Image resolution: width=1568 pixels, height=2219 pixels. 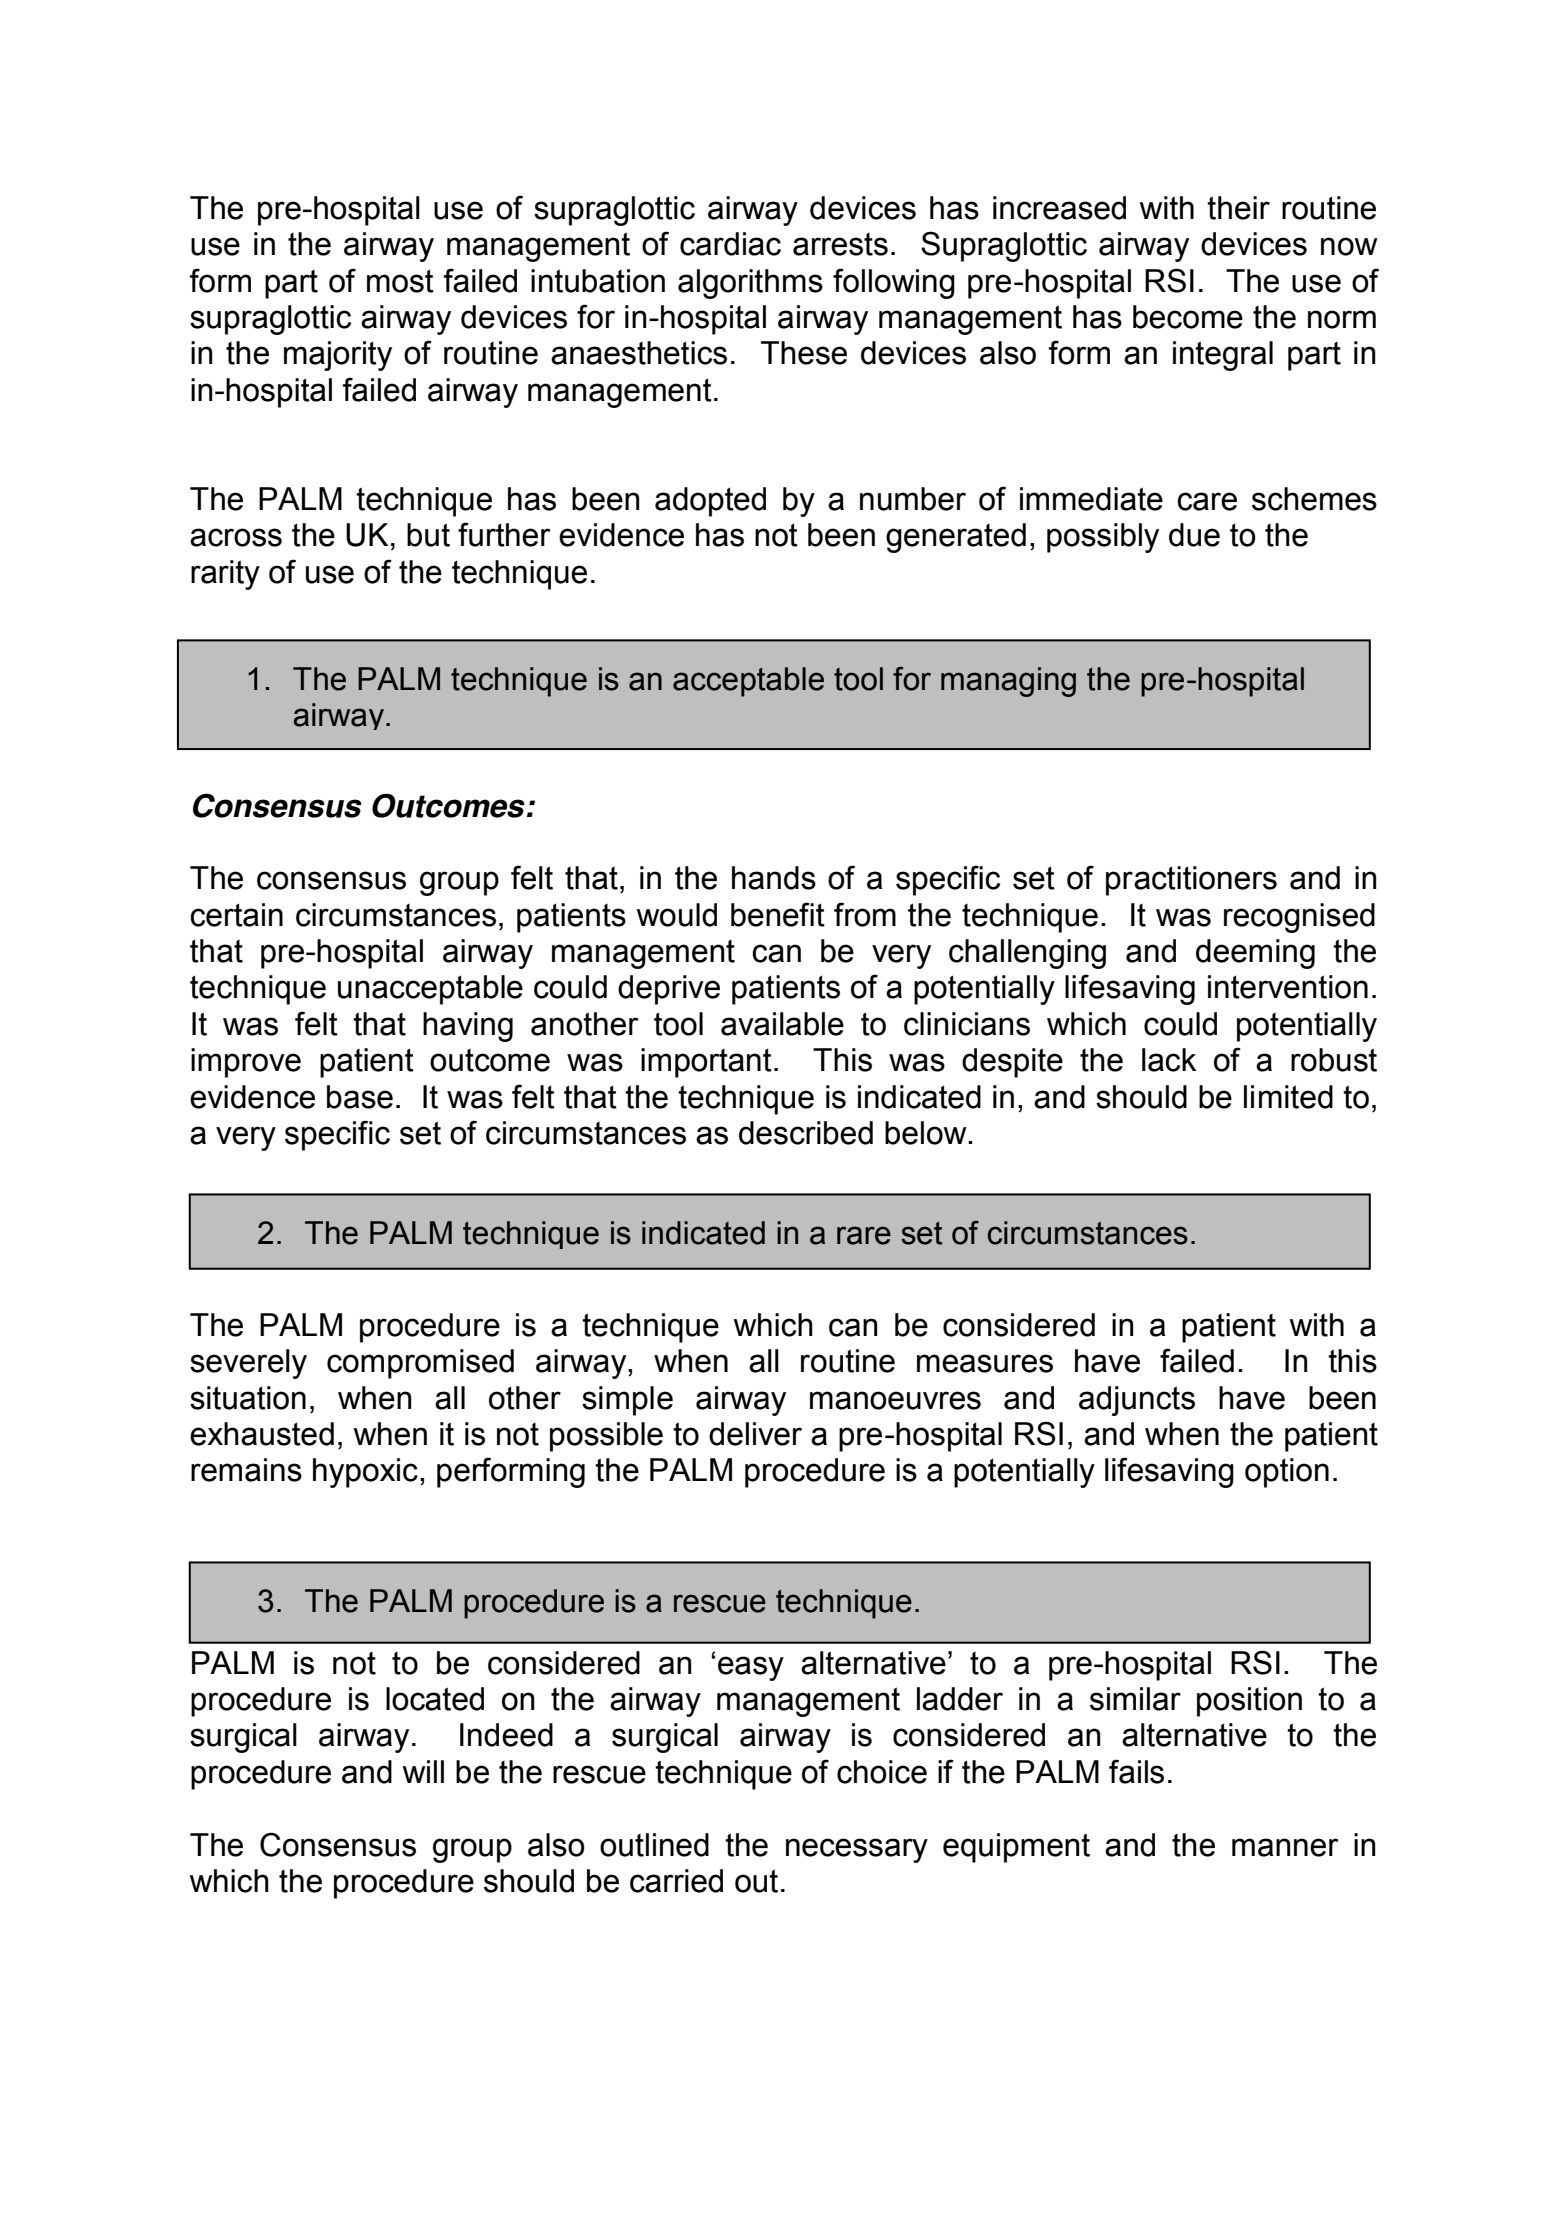 What do you see at coordinates (423, 1771) in the screenshot?
I see `will` at bounding box center [423, 1771].
